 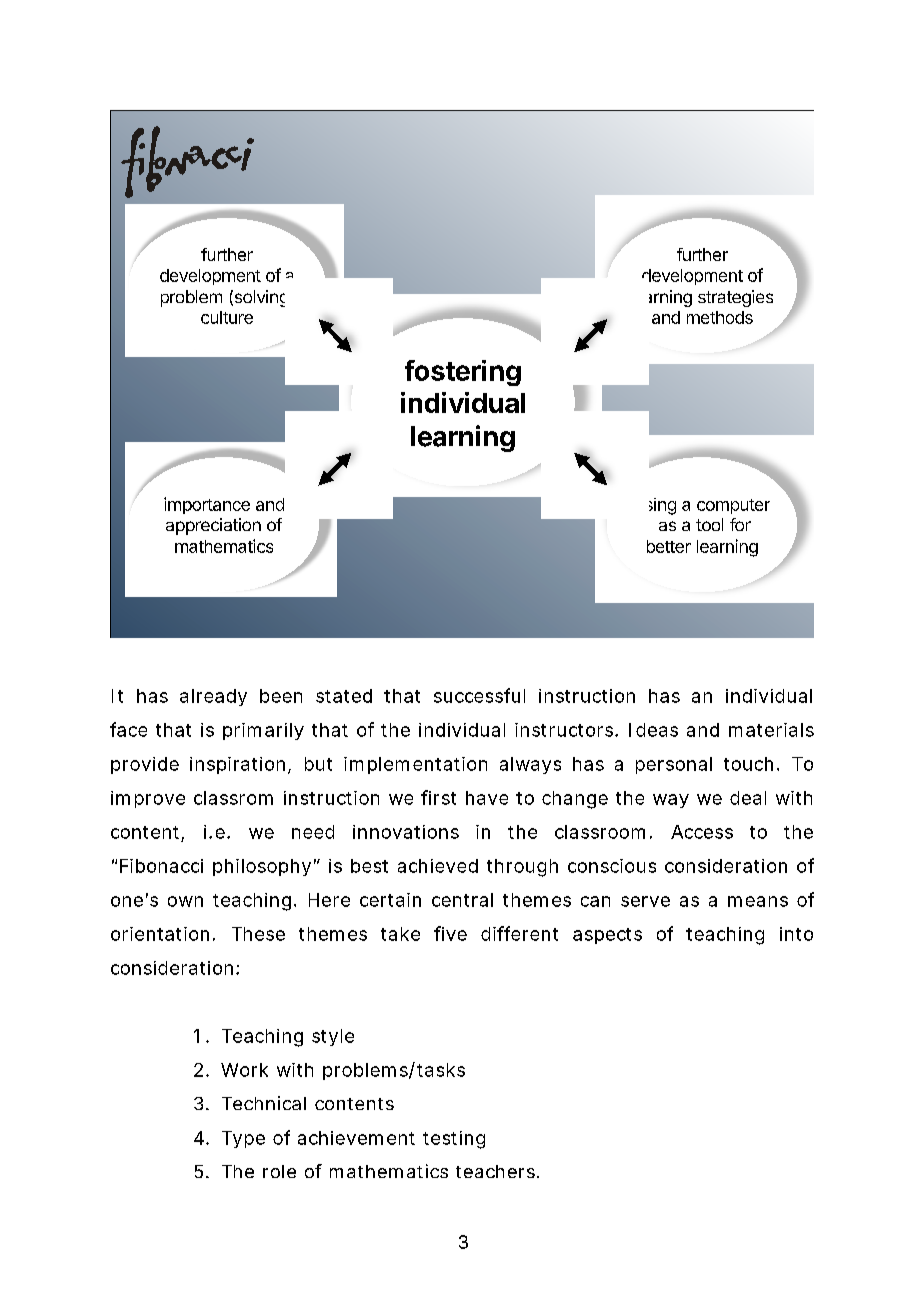 I want to click on touch, so click(x=748, y=764).
